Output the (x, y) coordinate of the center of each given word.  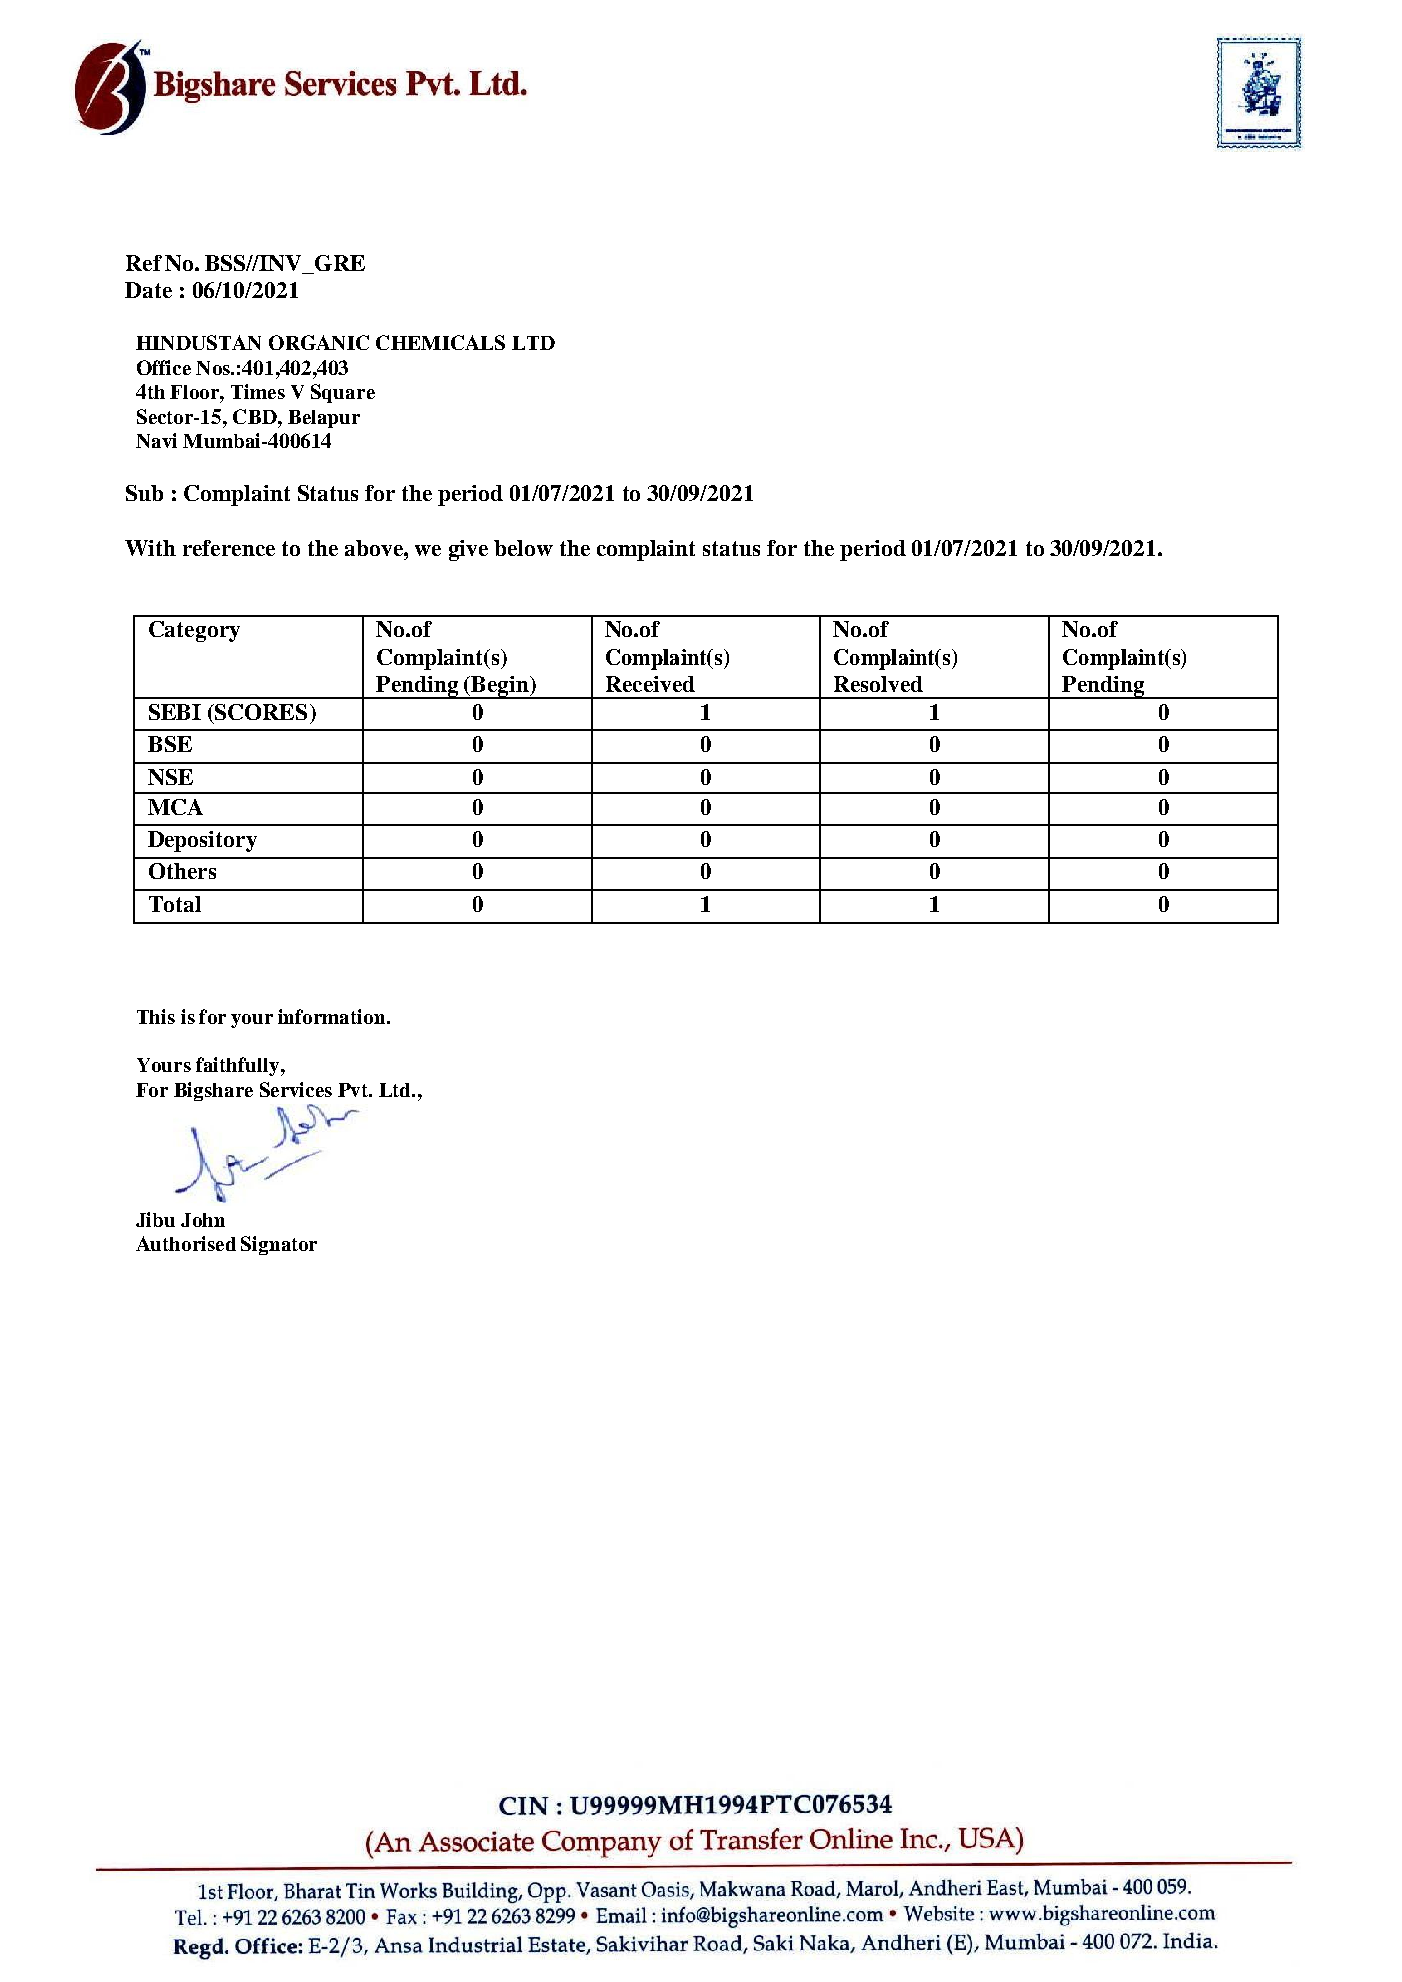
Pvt (354, 1090)
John (203, 1220)
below (523, 548)
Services (296, 1089)
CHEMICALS (440, 342)
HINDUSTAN (198, 342)
